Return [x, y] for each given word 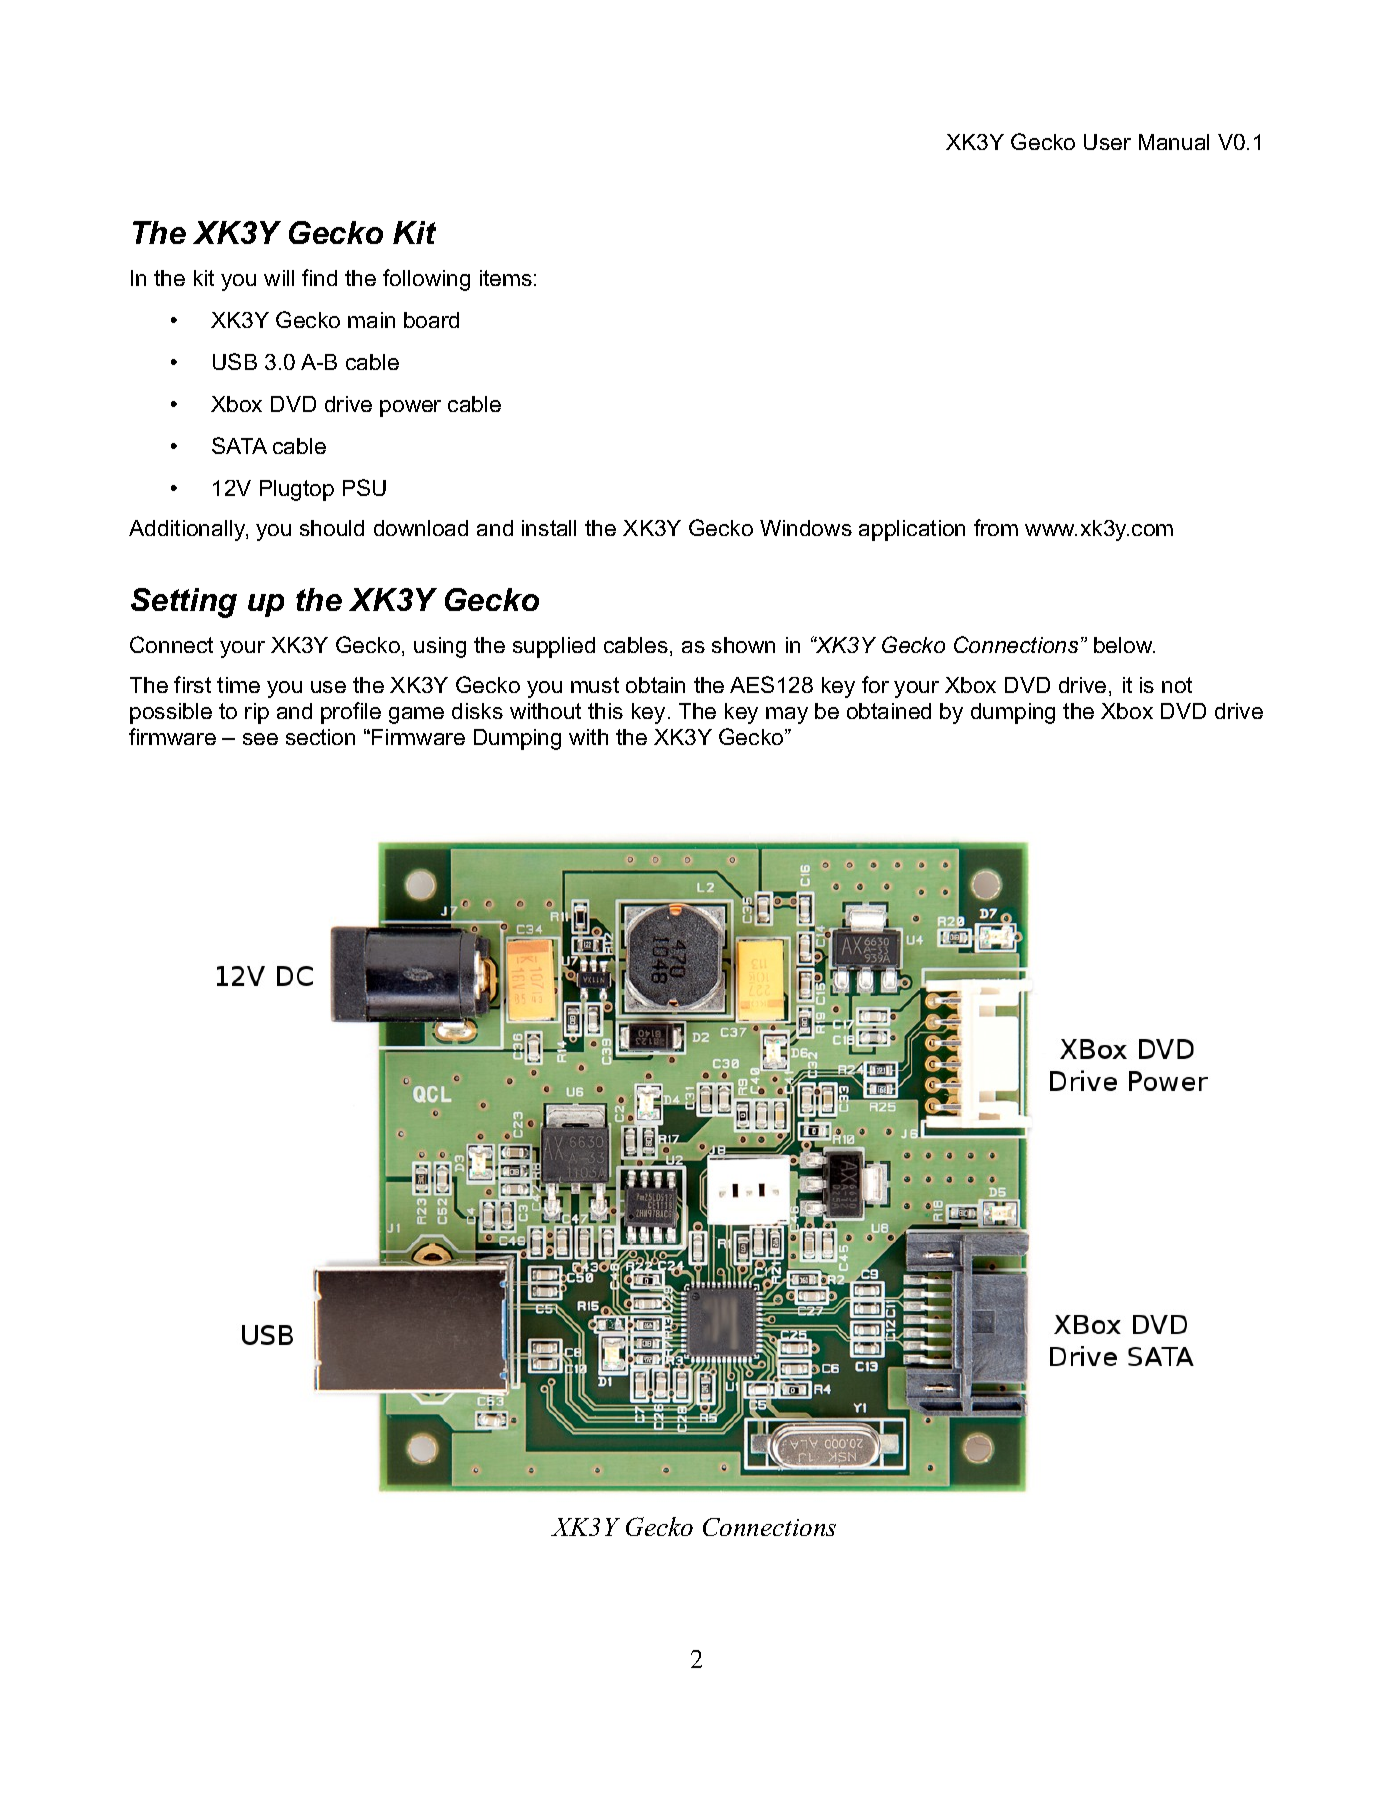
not [1177, 685]
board [431, 320]
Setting [184, 603]
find [319, 277]
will [279, 278]
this [605, 711]
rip [257, 713]
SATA [239, 445]
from [996, 527]
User [1107, 142]
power [410, 408]
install [549, 528]
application [912, 530]
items [506, 278]
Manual [1174, 142]
